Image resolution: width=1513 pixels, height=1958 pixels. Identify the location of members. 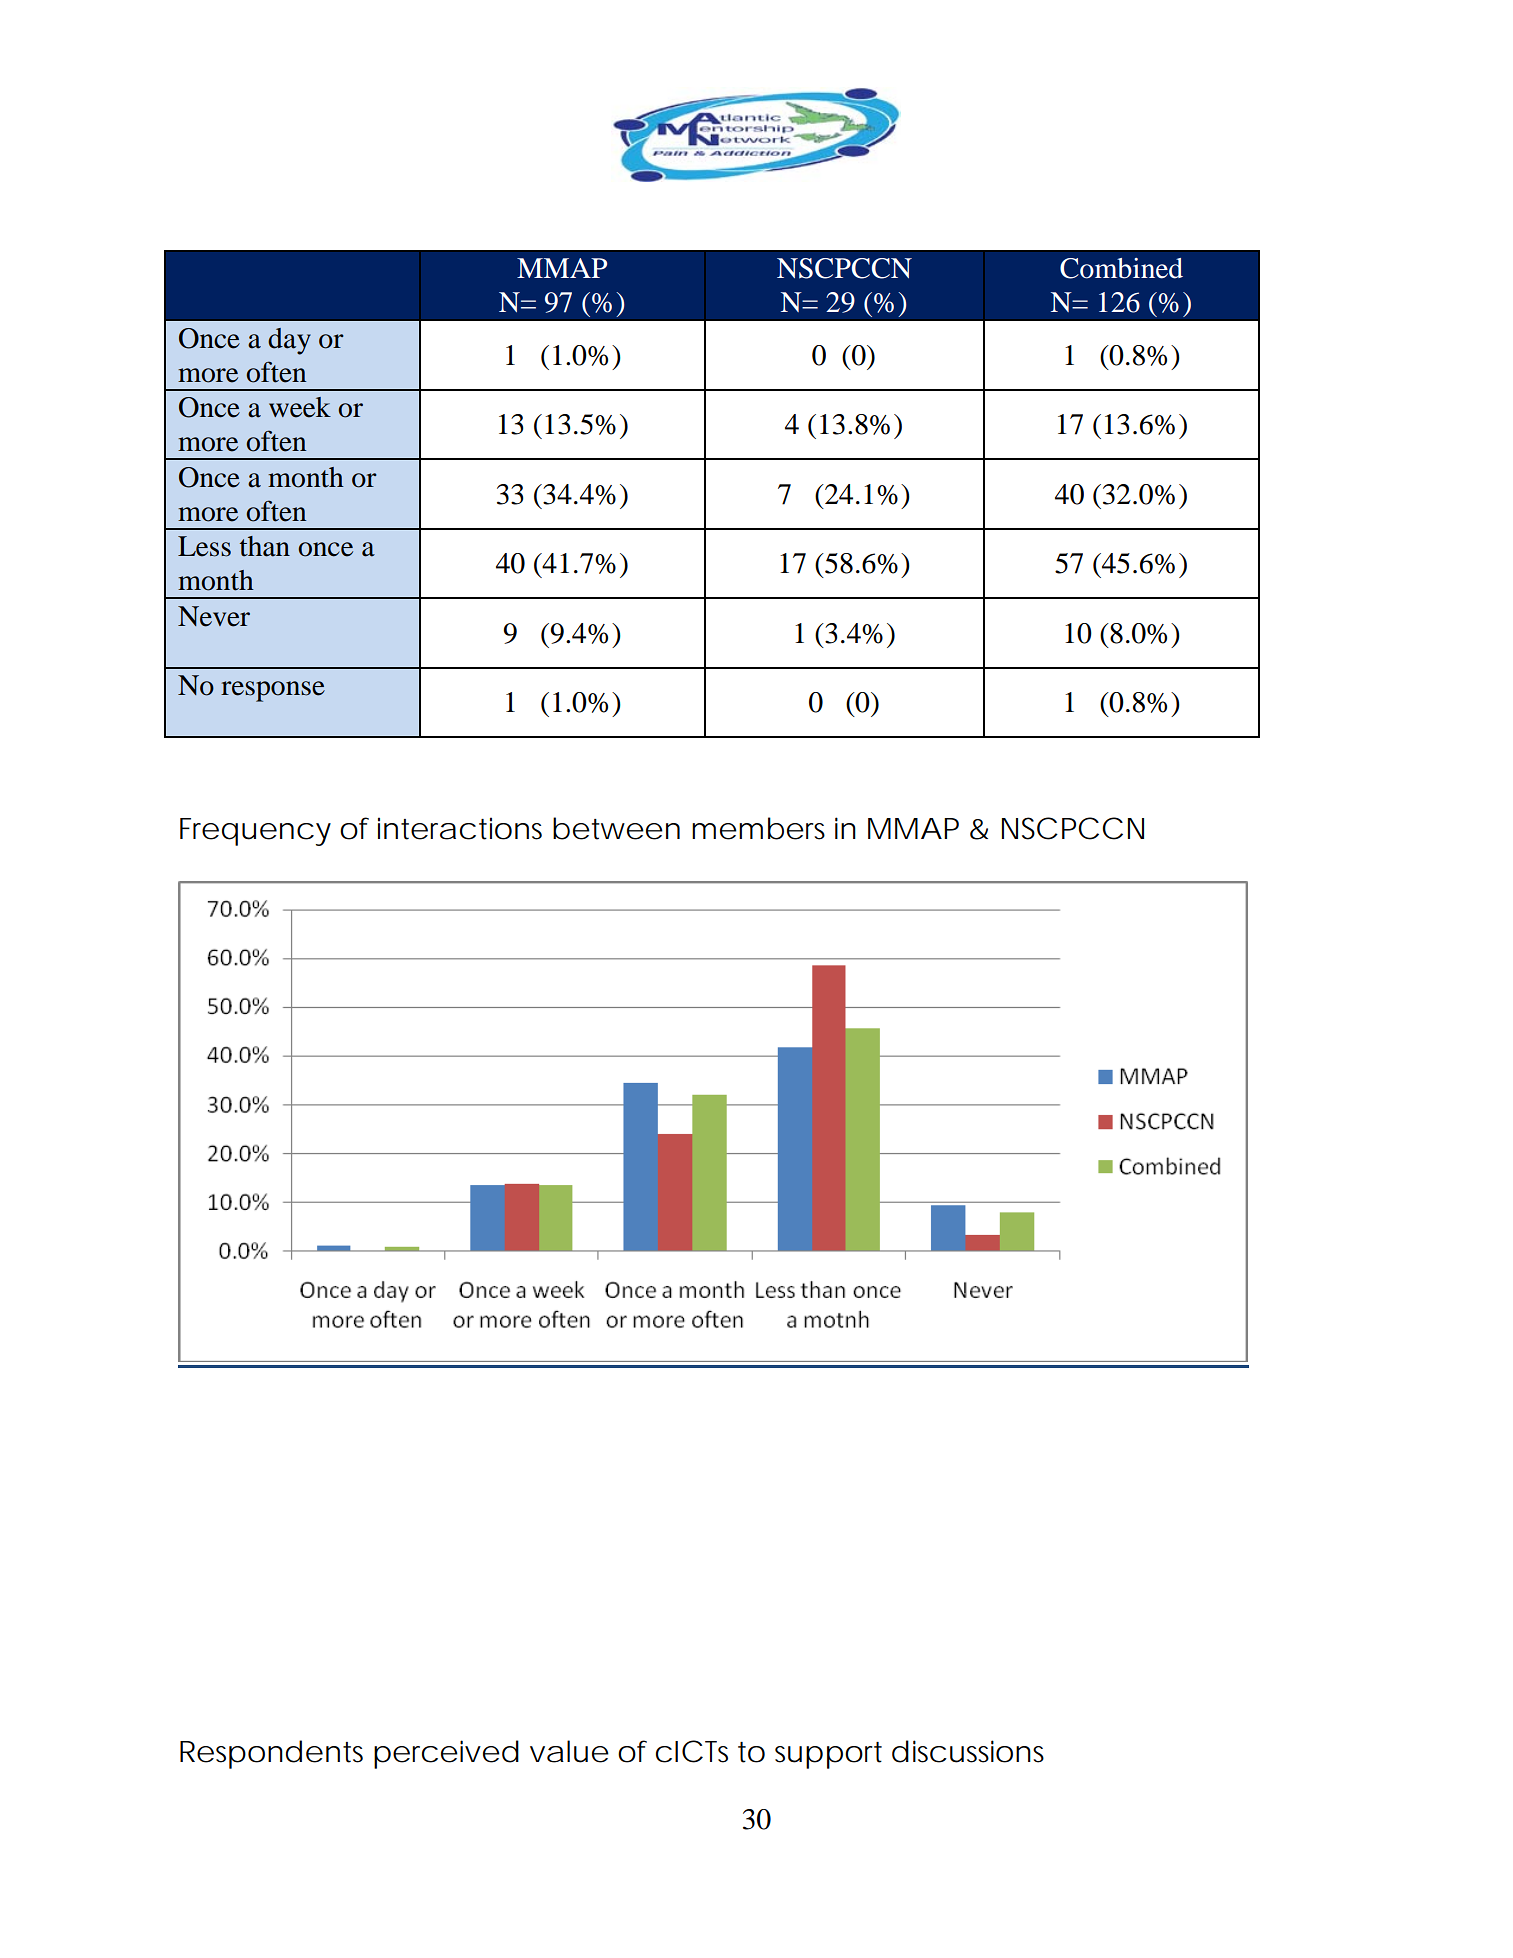
(758, 828).
